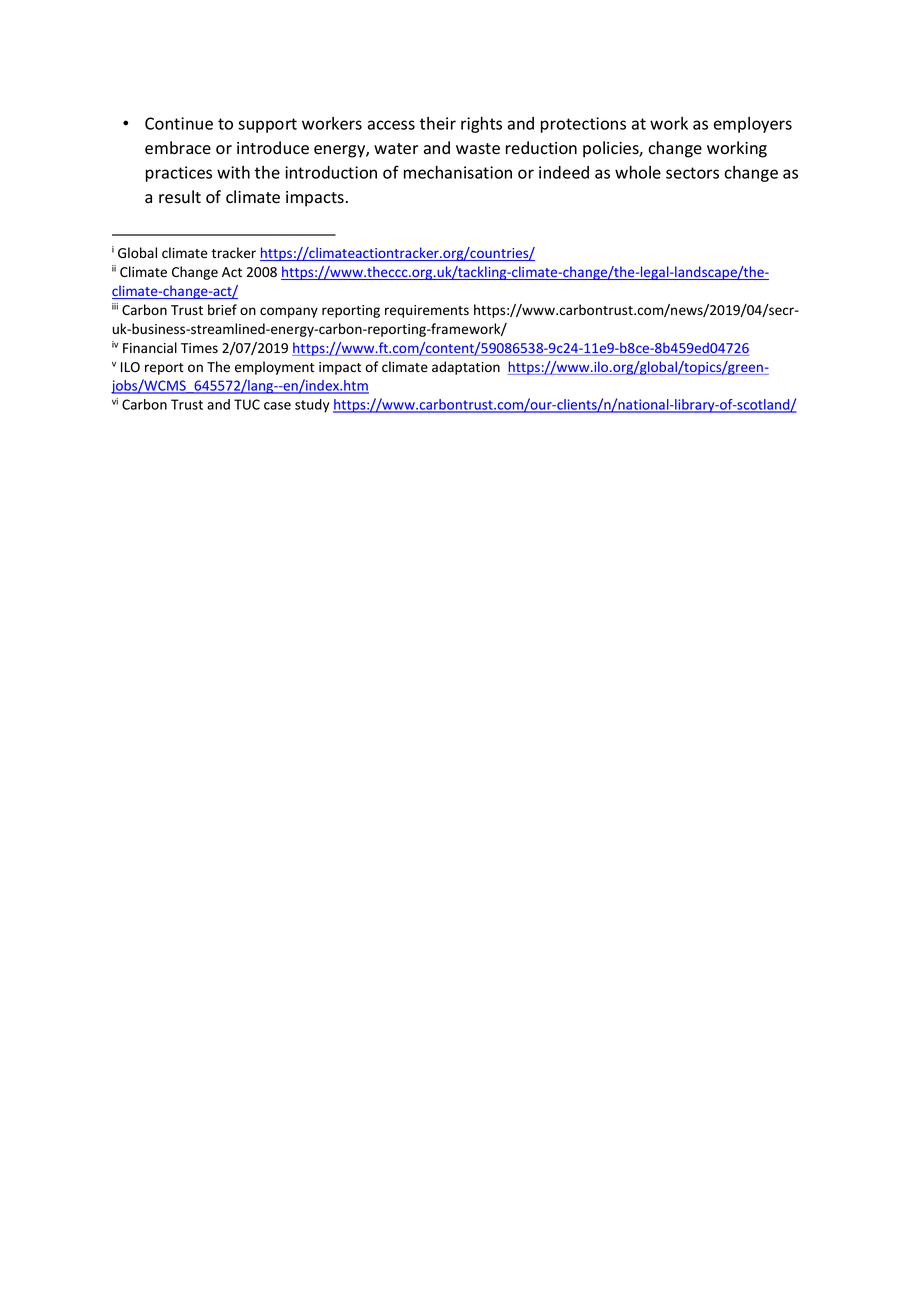 The width and height of the page is (924, 1308). Describe the element at coordinates (267, 125) in the page. I see `support` at that location.
